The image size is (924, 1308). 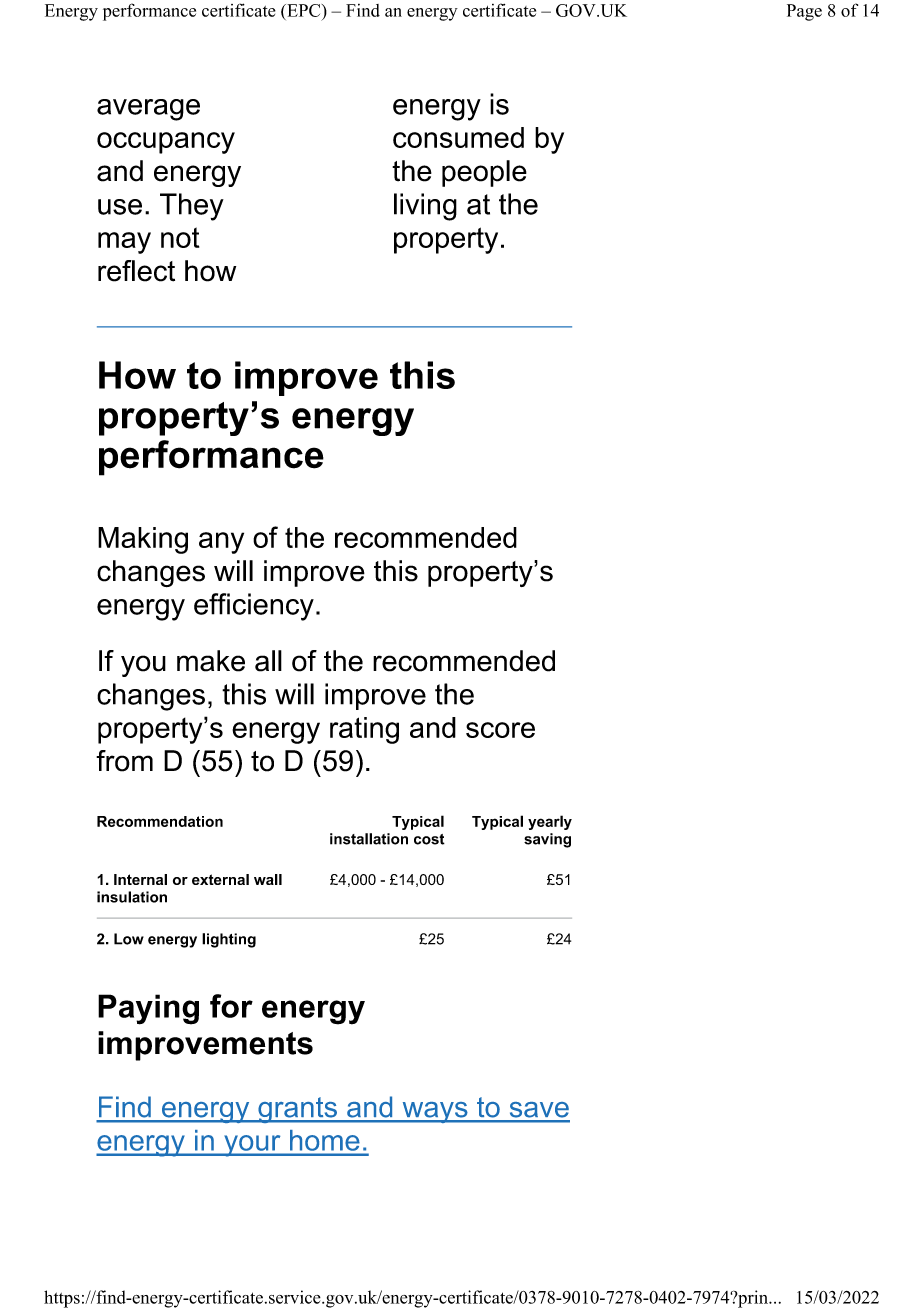 I want to click on saving, so click(x=547, y=840).
